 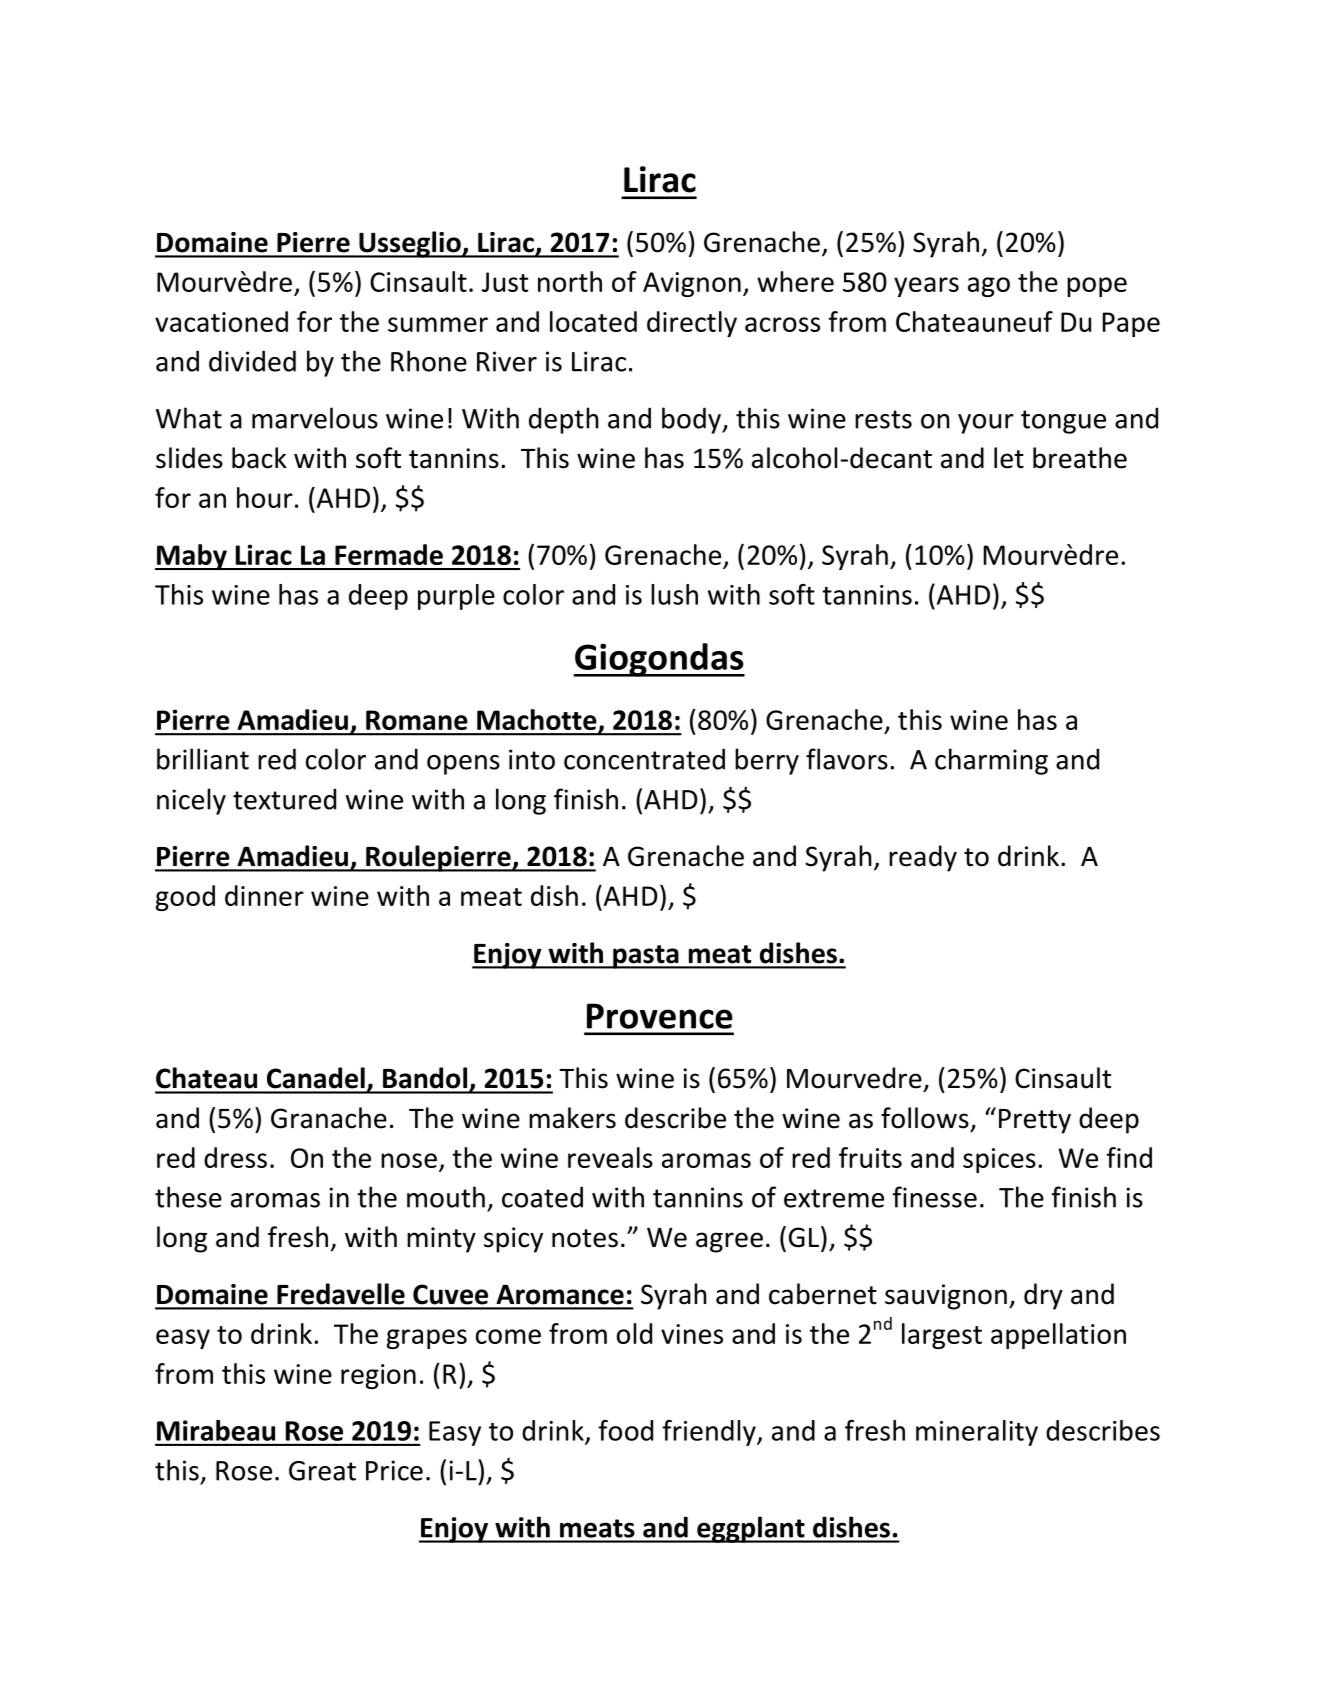 What do you see at coordinates (610, 1157) in the document?
I see `reveals` at bounding box center [610, 1157].
